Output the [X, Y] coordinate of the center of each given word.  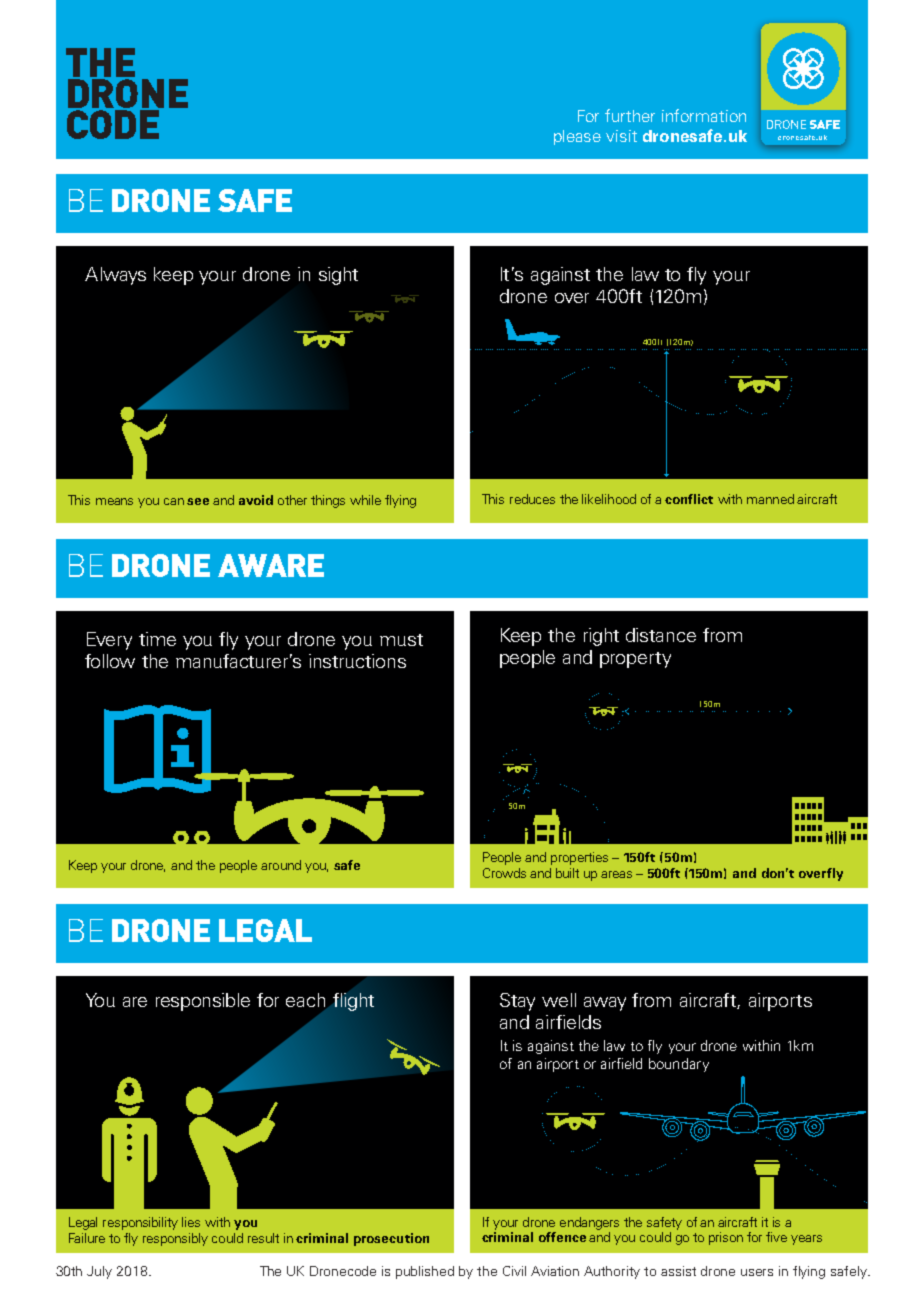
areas [616, 874]
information [704, 115]
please [577, 137]
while [365, 500]
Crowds [504, 873]
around [281, 865]
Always [115, 276]
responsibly [175, 1239]
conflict [689, 499]
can [174, 501]
